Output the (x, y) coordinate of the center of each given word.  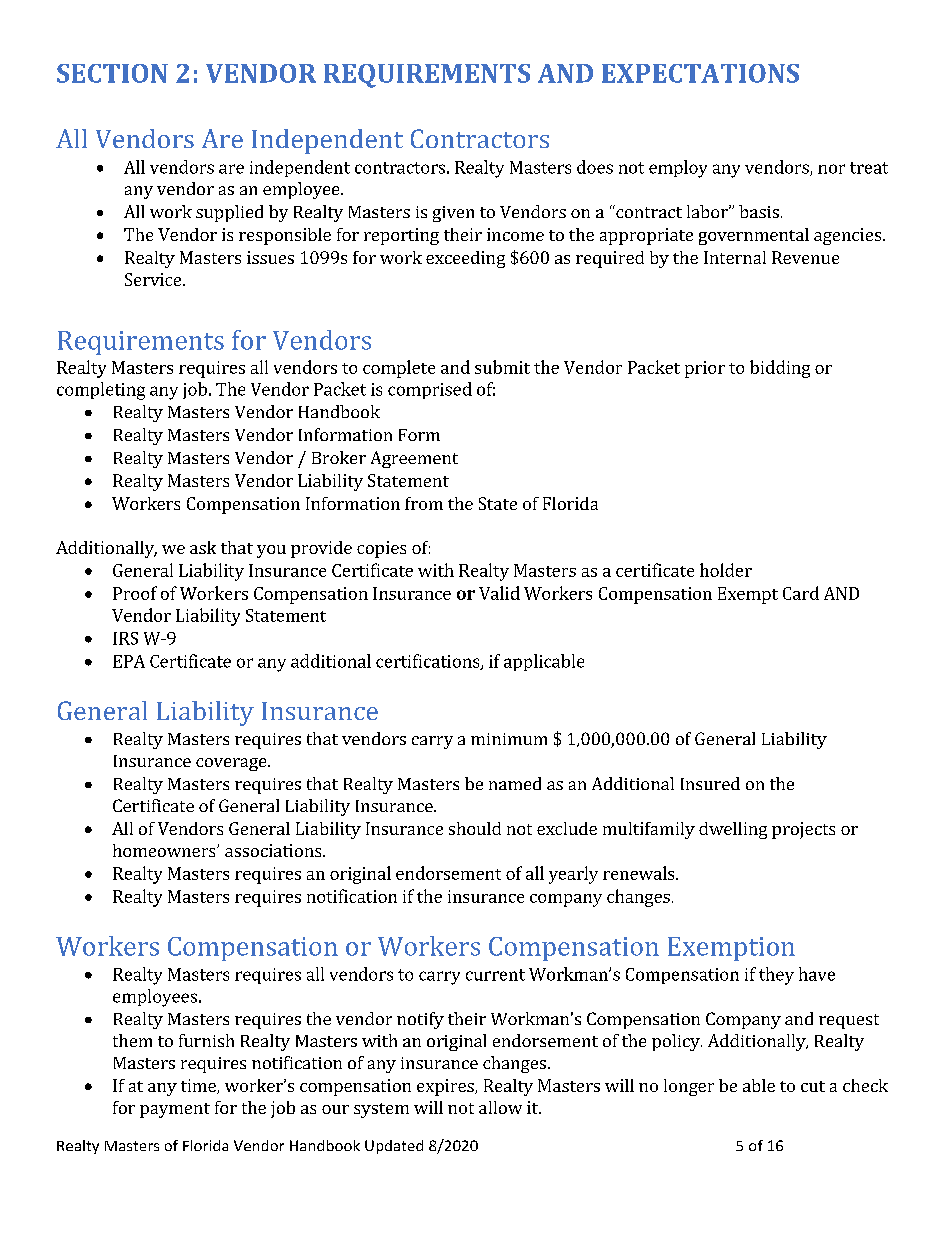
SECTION (112, 73)
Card (801, 593)
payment (175, 1110)
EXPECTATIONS (700, 73)
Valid (499, 593)
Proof (135, 593)
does (595, 167)
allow (500, 1107)
